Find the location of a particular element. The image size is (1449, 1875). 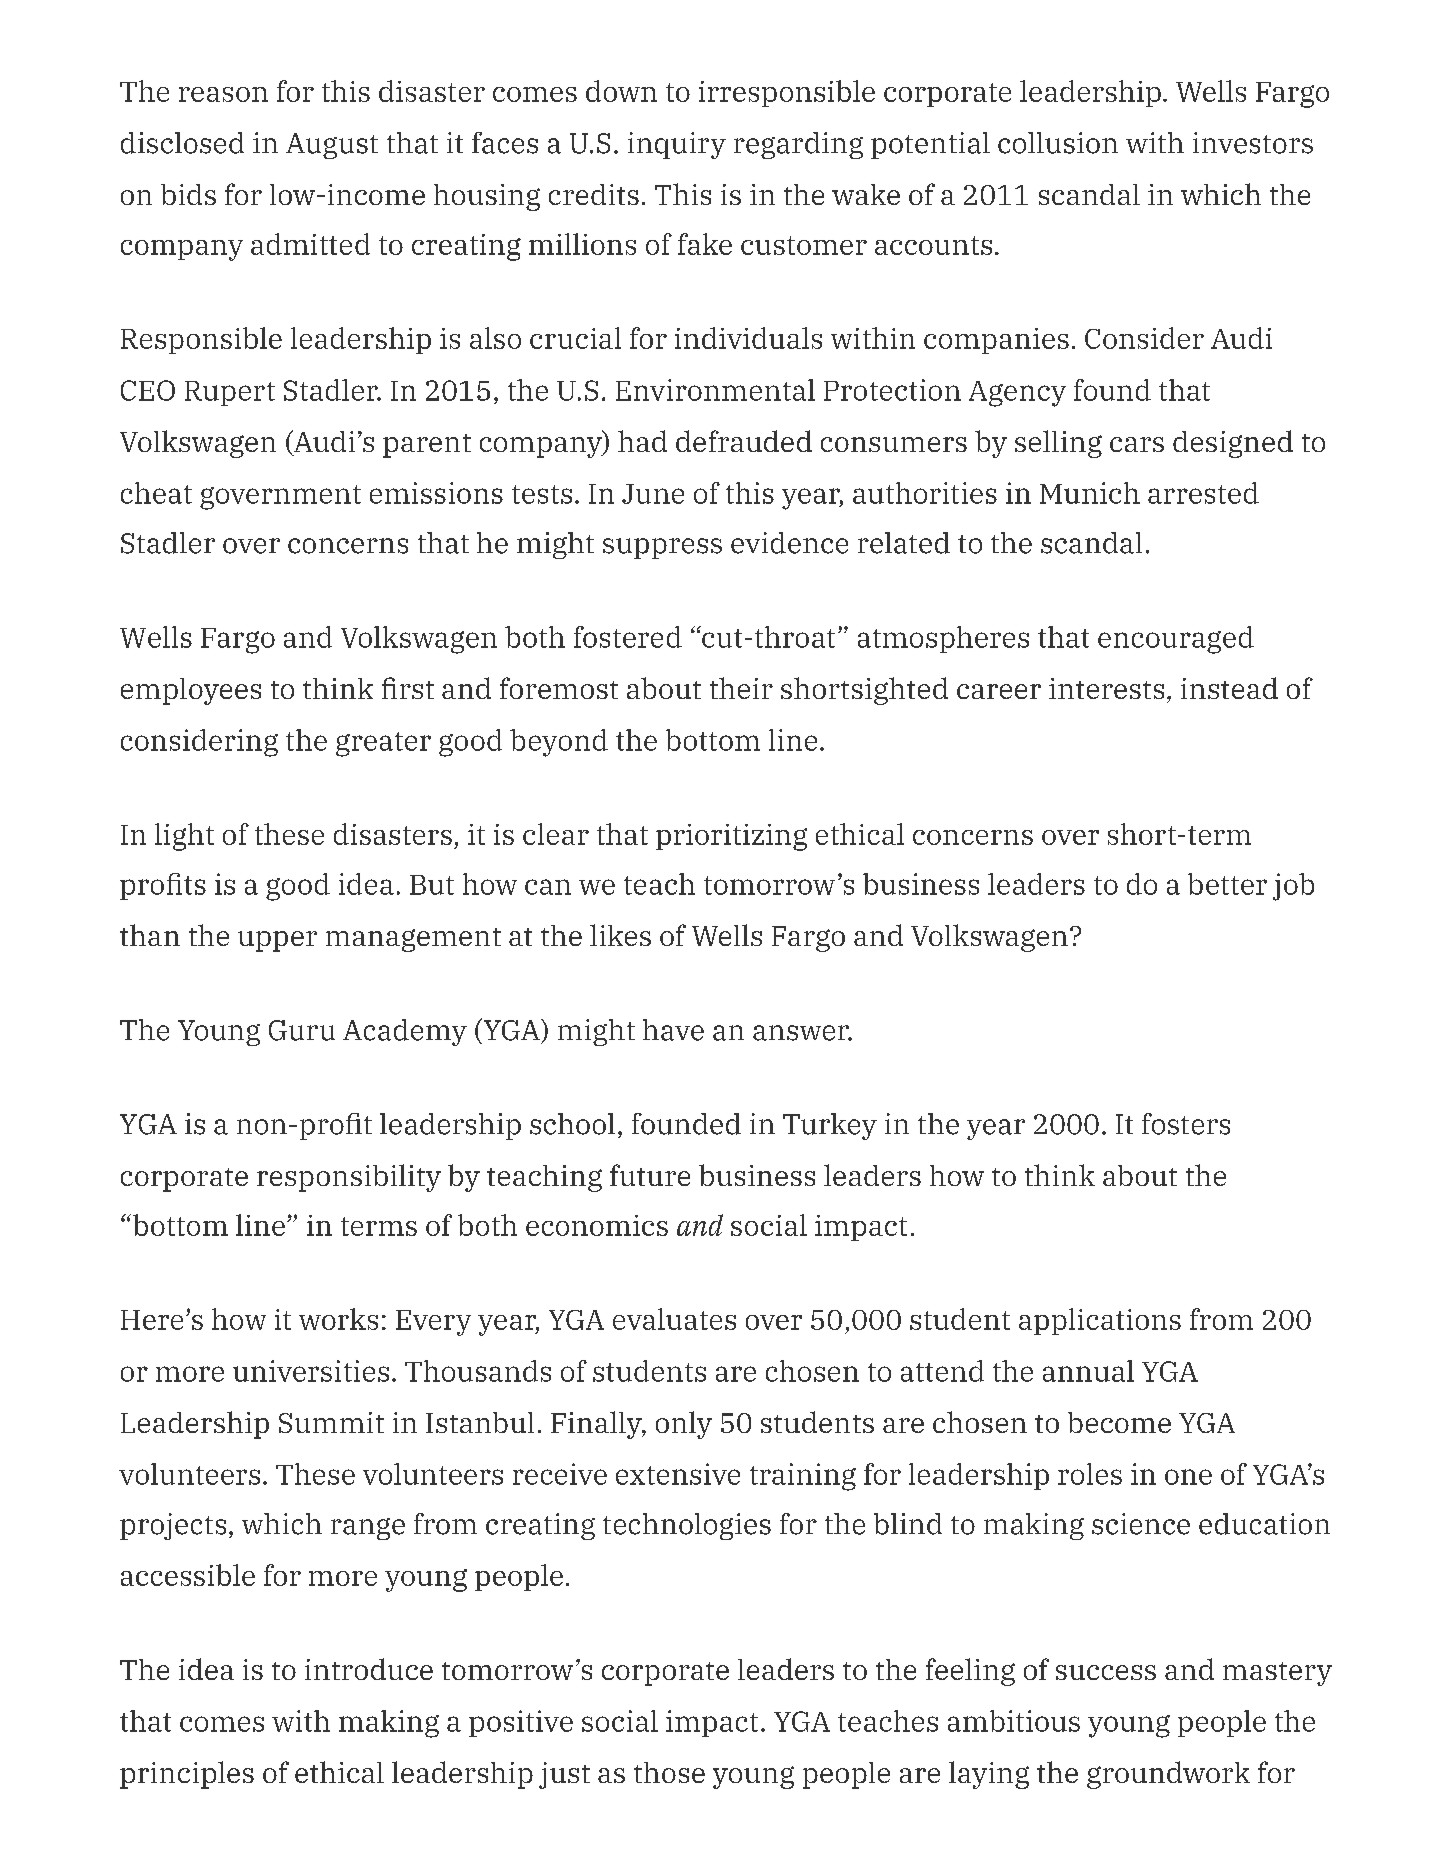

better is located at coordinates (1227, 884).
